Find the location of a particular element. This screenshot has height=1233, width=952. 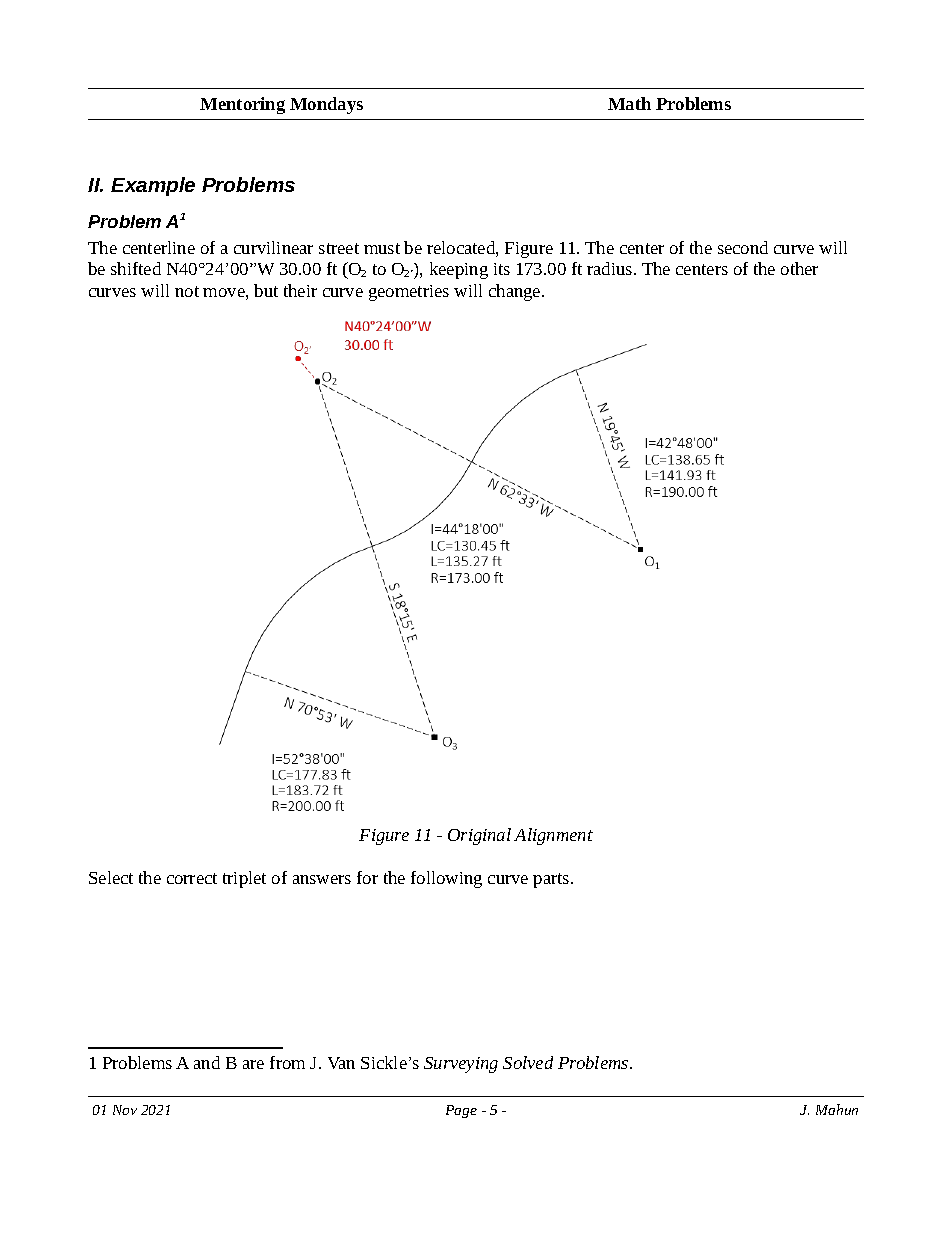

Math is located at coordinates (629, 103).
